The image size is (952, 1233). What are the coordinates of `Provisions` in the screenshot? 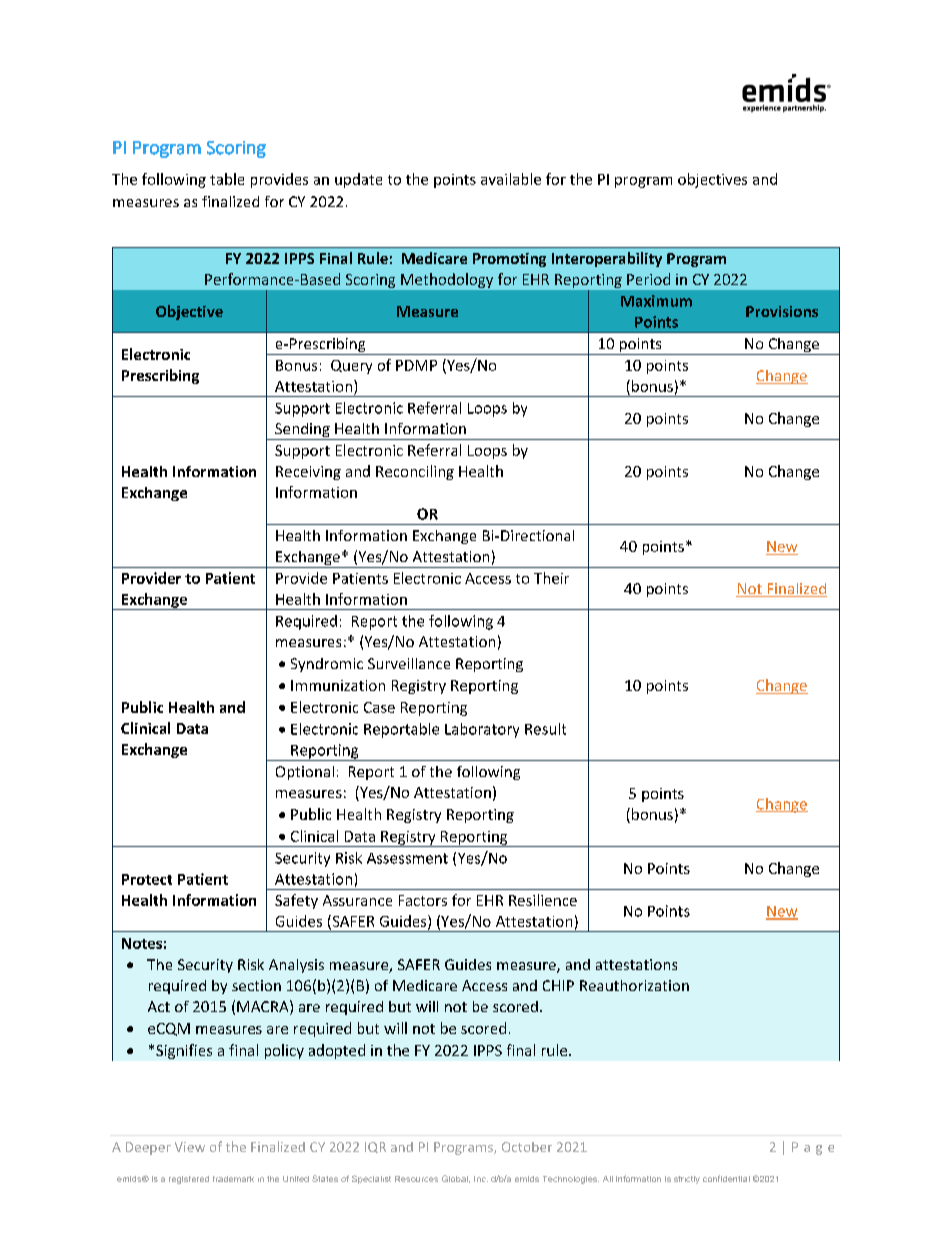 It's located at (782, 311).
